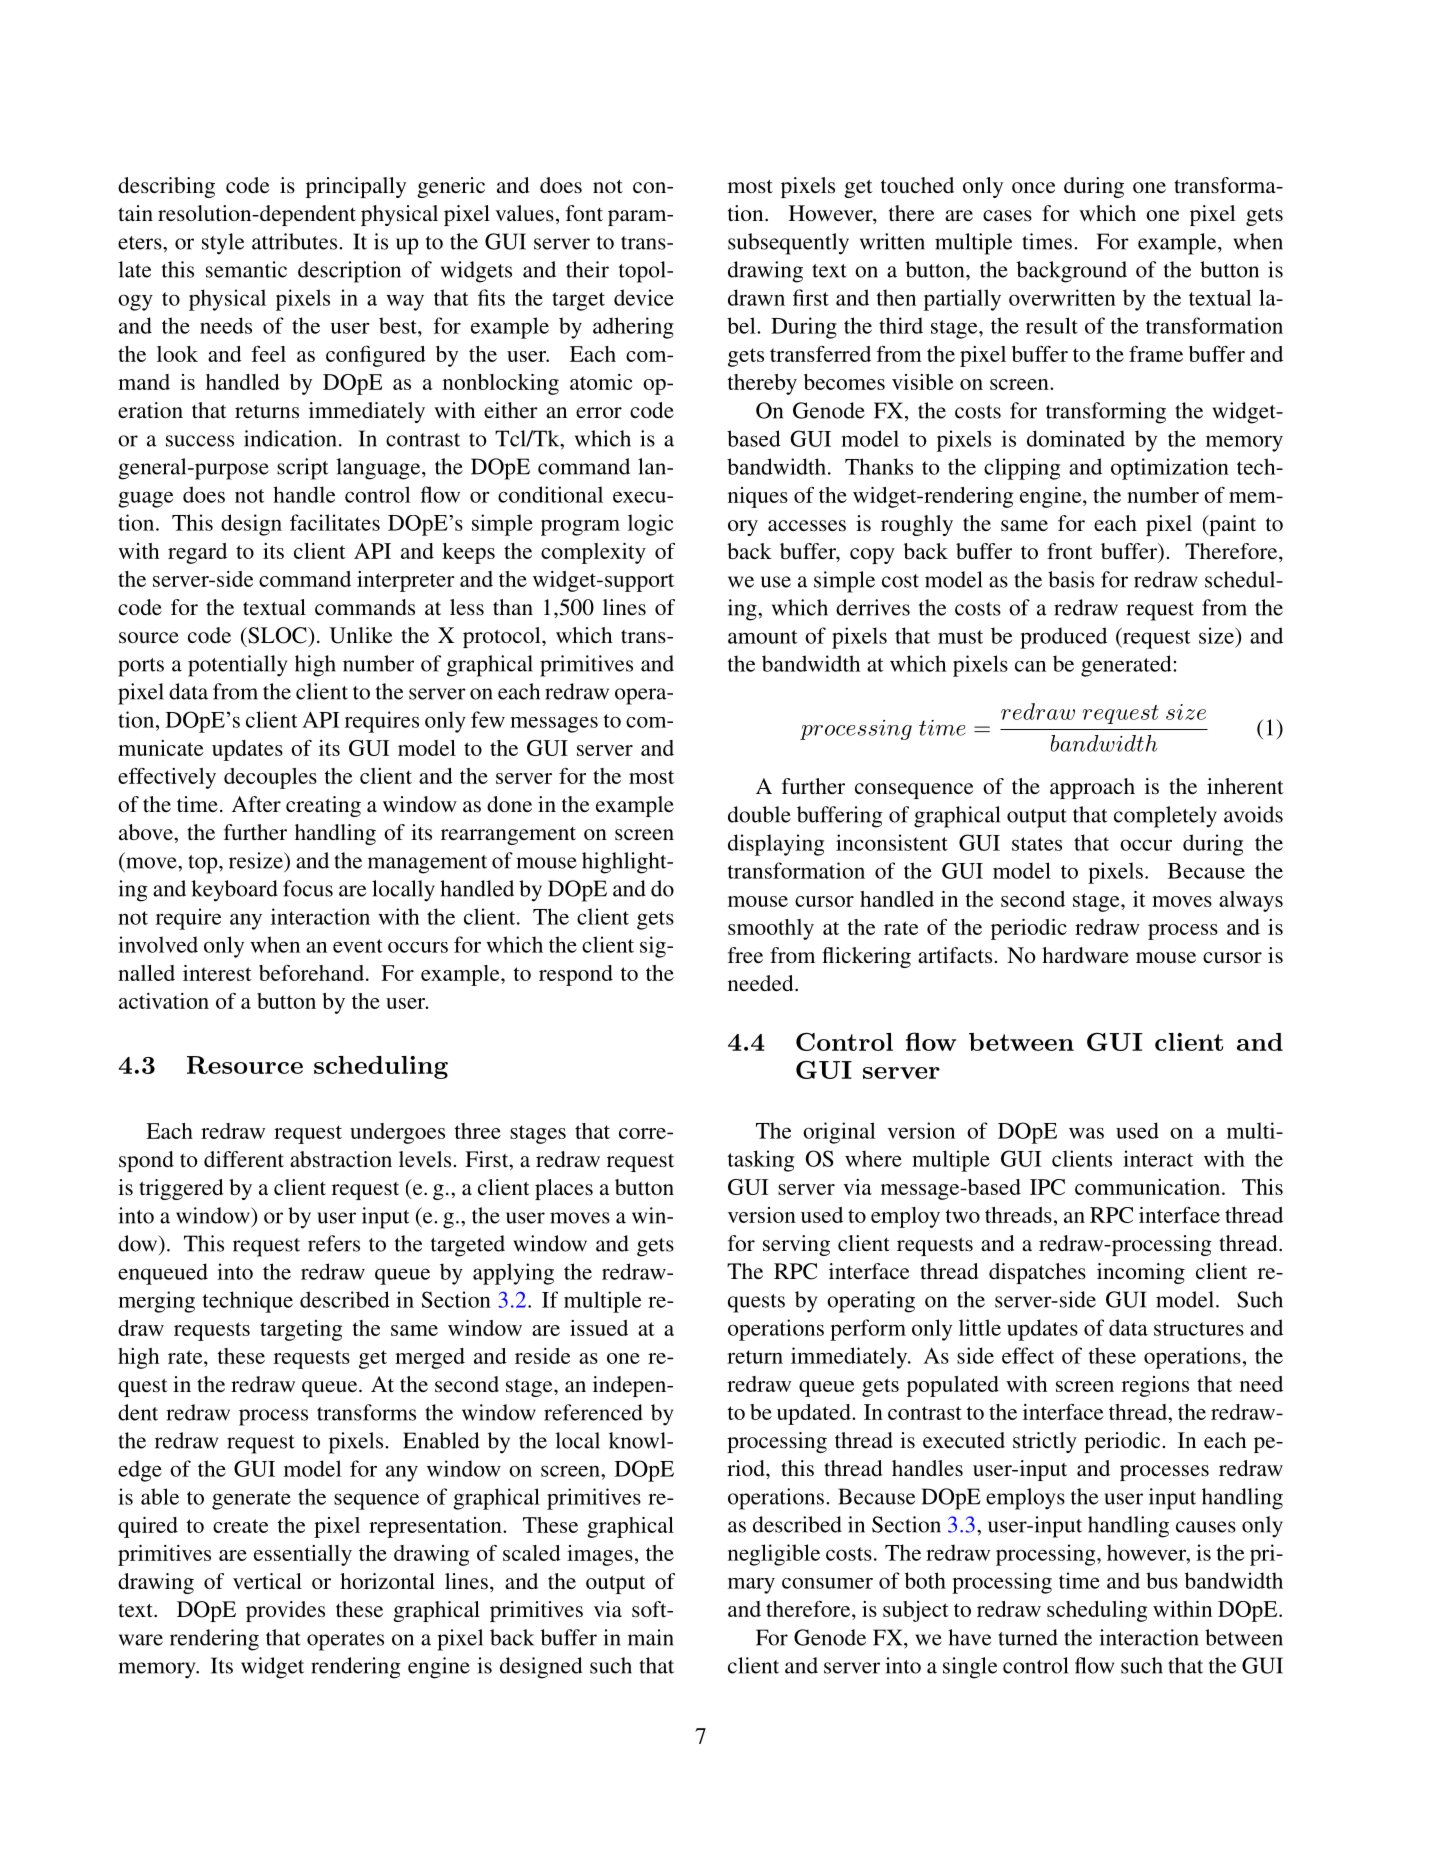 This screenshot has height=1864, width=1441. I want to click on focus, so click(308, 888).
